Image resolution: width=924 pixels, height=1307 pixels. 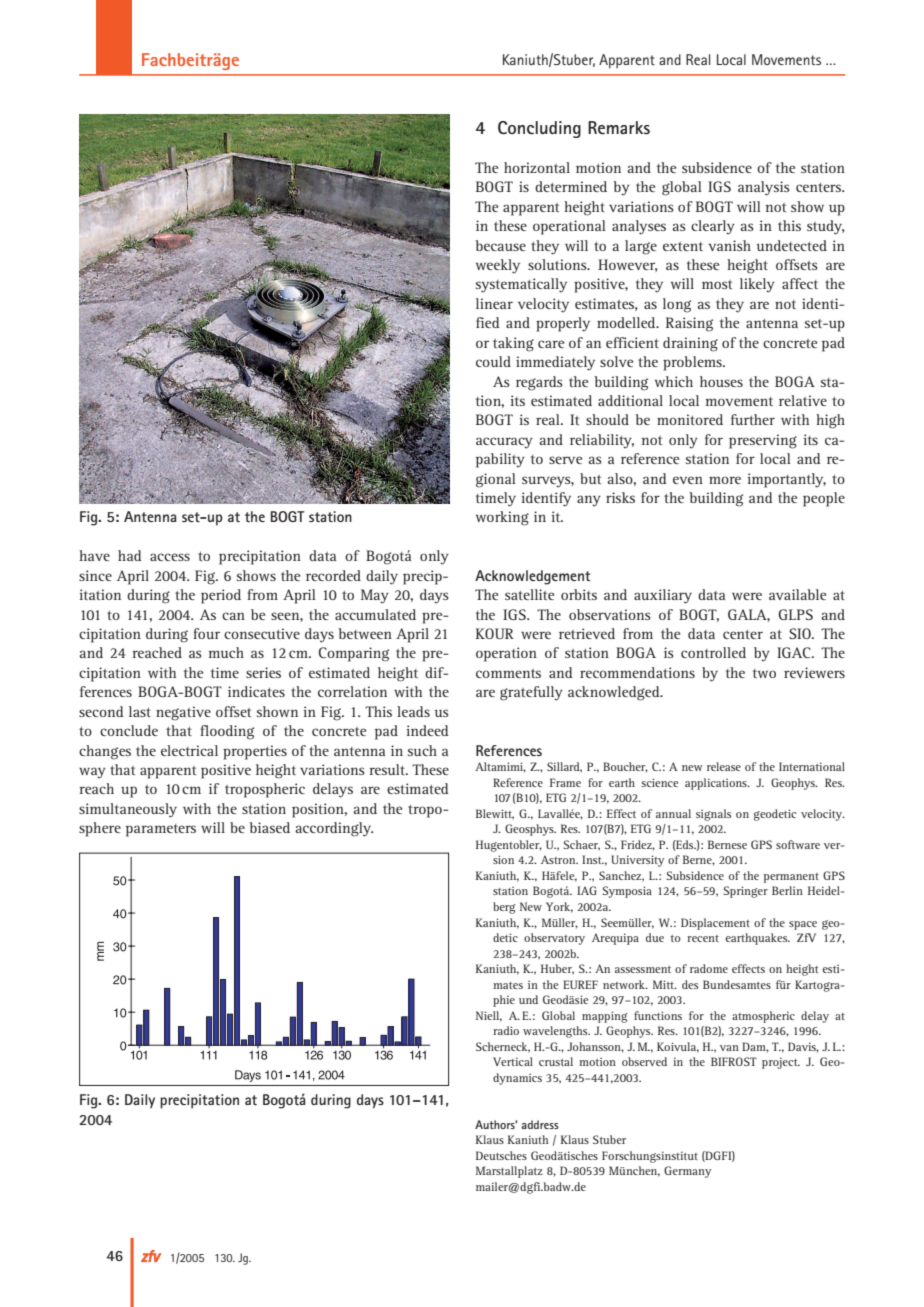 I want to click on Vertical, so click(x=513, y=1061).
